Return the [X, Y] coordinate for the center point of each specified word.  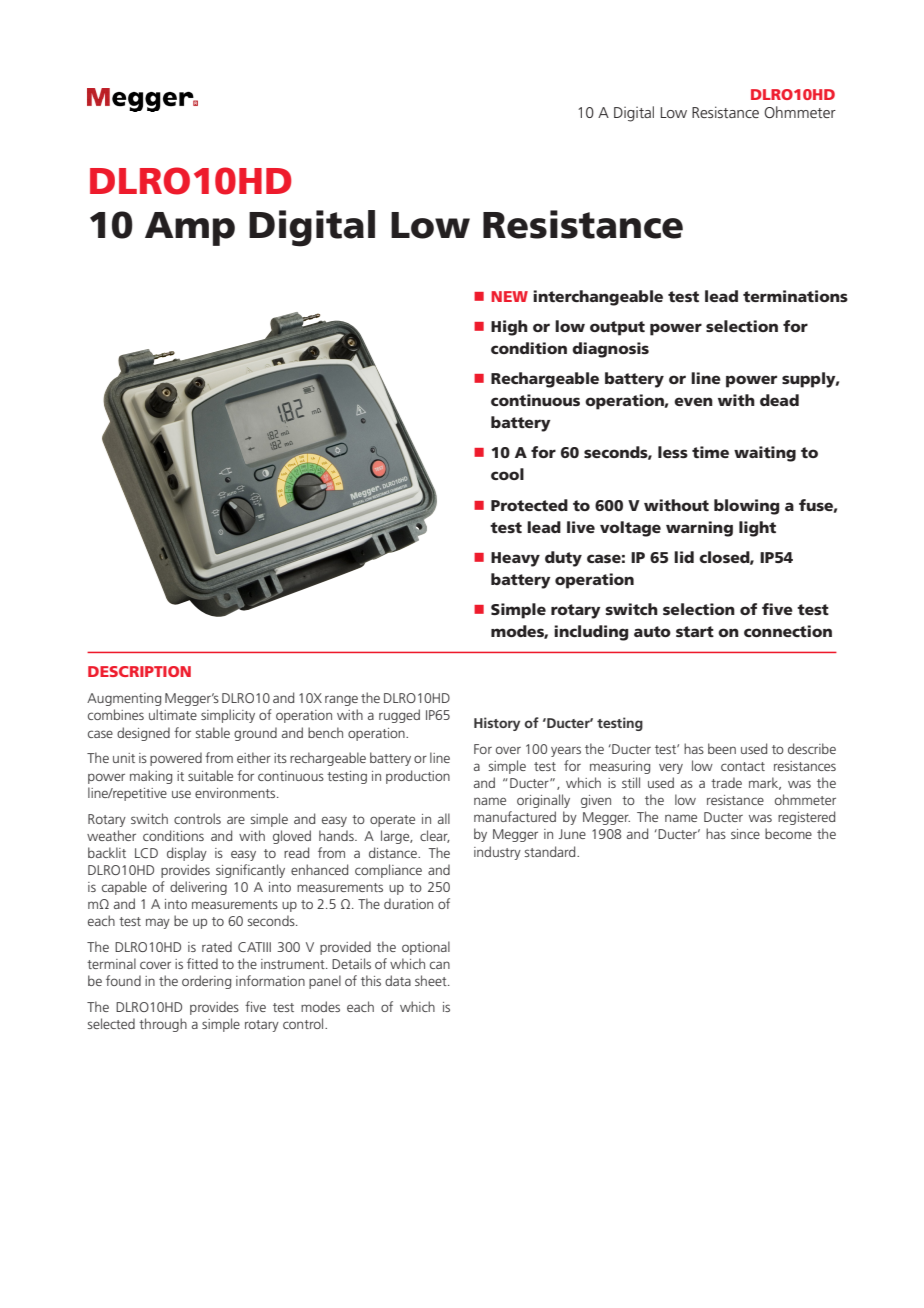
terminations [795, 296]
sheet [432, 980]
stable [213, 732]
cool [507, 474]
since [745, 834]
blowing [747, 507]
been [722, 748]
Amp [190, 229]
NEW [509, 296]
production [418, 777]
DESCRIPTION [139, 671]
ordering [206, 982]
